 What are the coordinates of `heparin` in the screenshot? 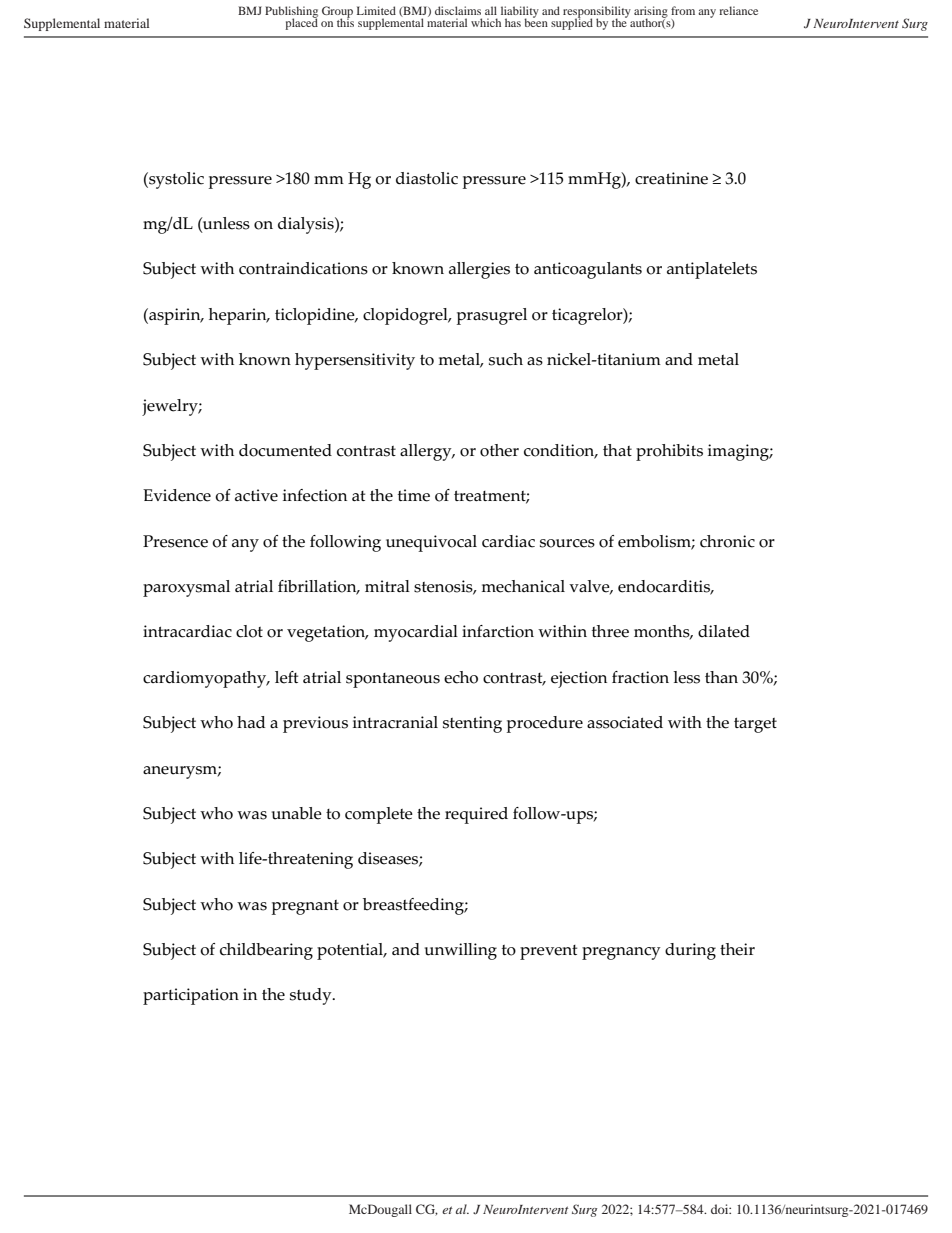 It's located at (239, 316).
